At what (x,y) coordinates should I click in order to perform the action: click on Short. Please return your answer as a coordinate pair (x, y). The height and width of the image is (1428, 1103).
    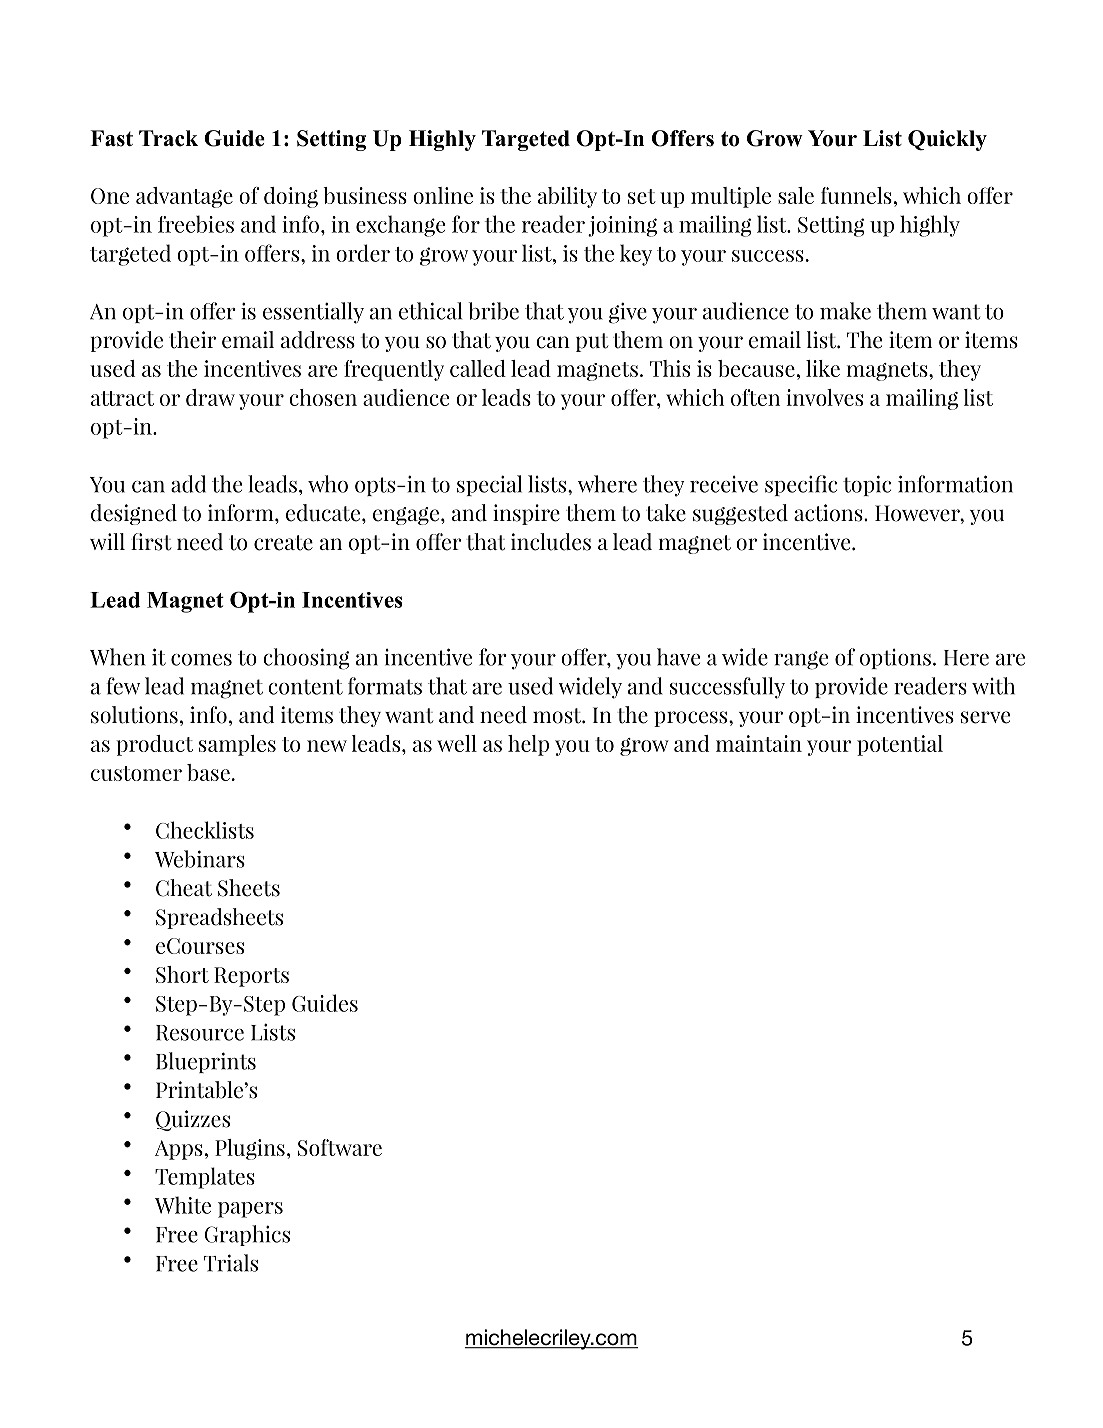
    Looking at the image, I should click on (182, 974).
